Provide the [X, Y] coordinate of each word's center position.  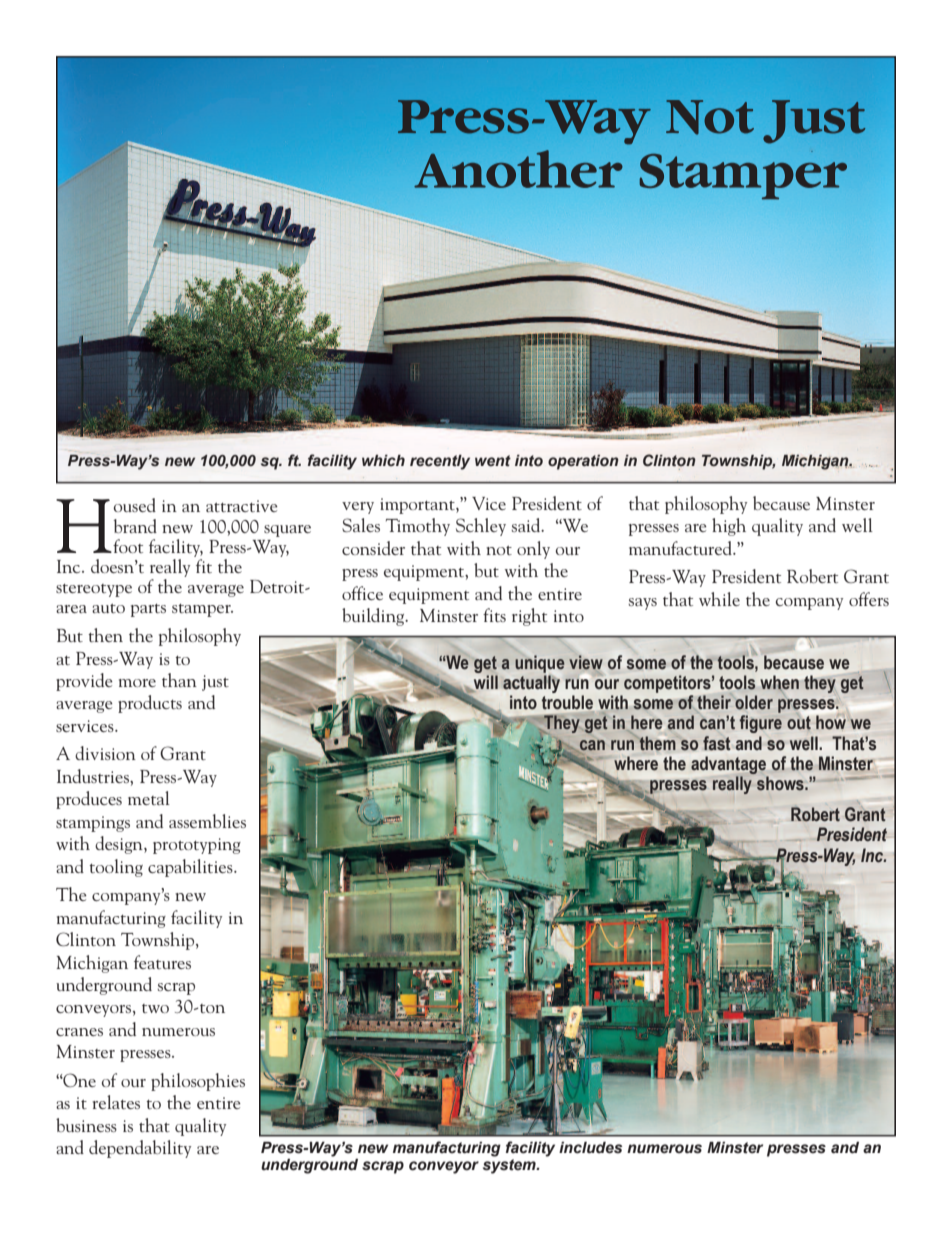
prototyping [197, 846]
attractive [242, 506]
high [729, 527]
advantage [728, 765]
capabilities [191, 868]
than [179, 680]
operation [583, 462]
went [493, 461]
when [779, 683]
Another [518, 169]
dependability [140, 1149]
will [485, 683]
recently [440, 462]
